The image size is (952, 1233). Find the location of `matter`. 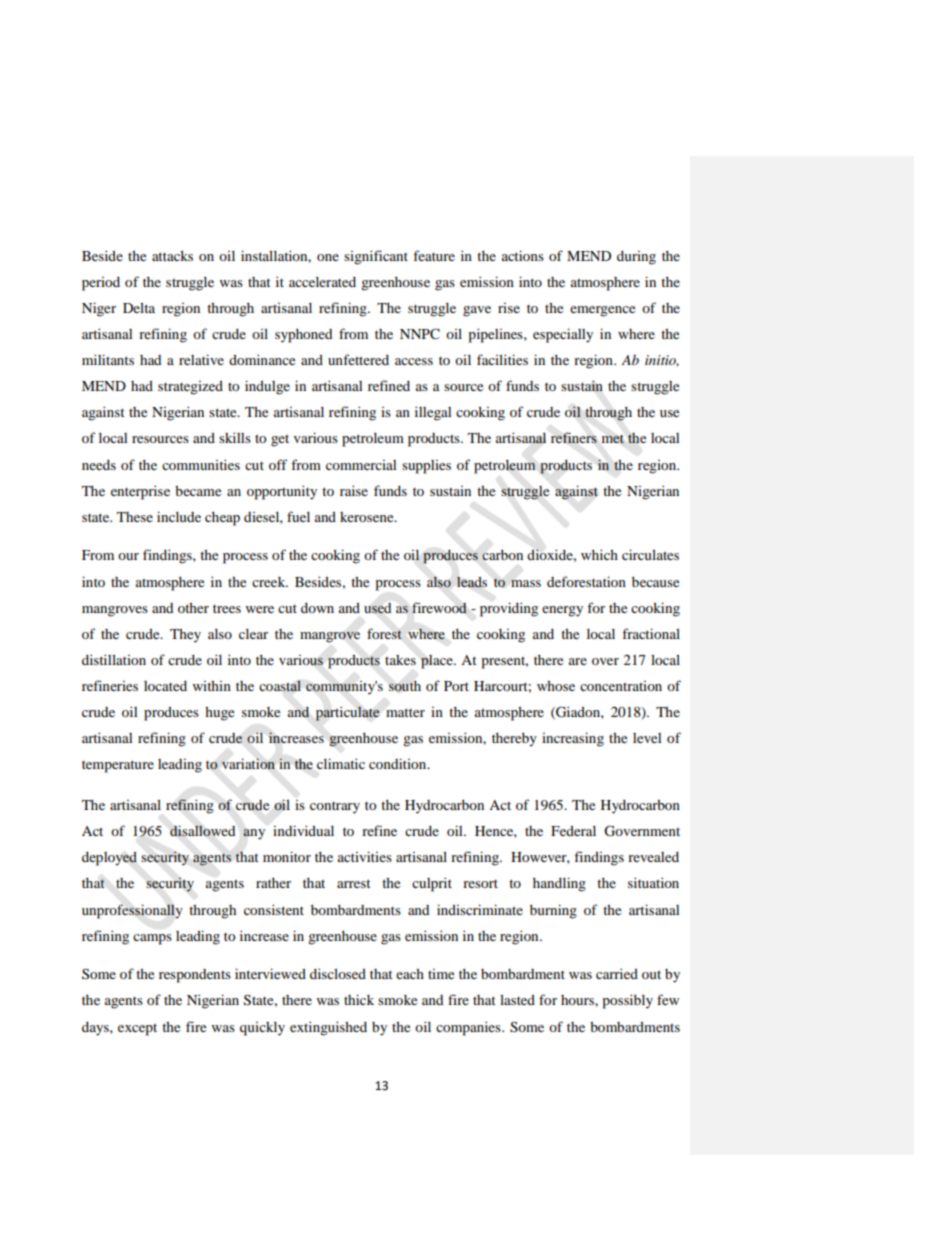

matter is located at coordinates (405, 712).
